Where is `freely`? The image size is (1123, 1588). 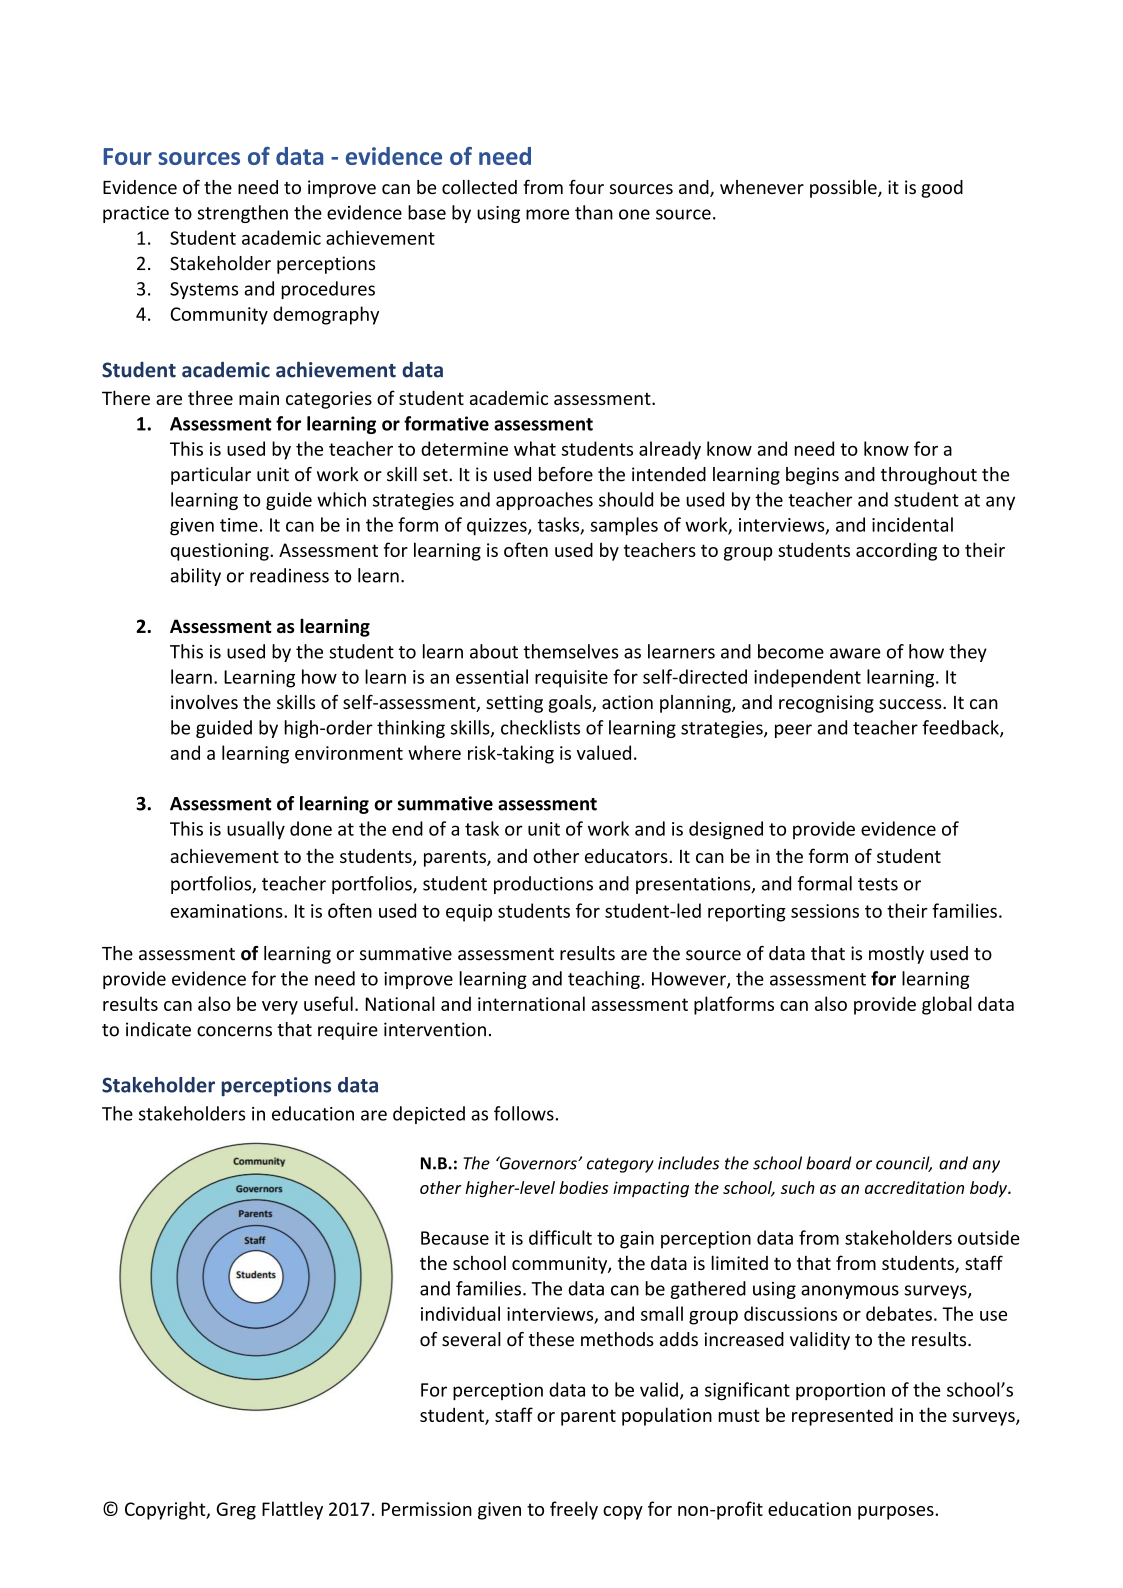 freely is located at coordinates (574, 1510).
